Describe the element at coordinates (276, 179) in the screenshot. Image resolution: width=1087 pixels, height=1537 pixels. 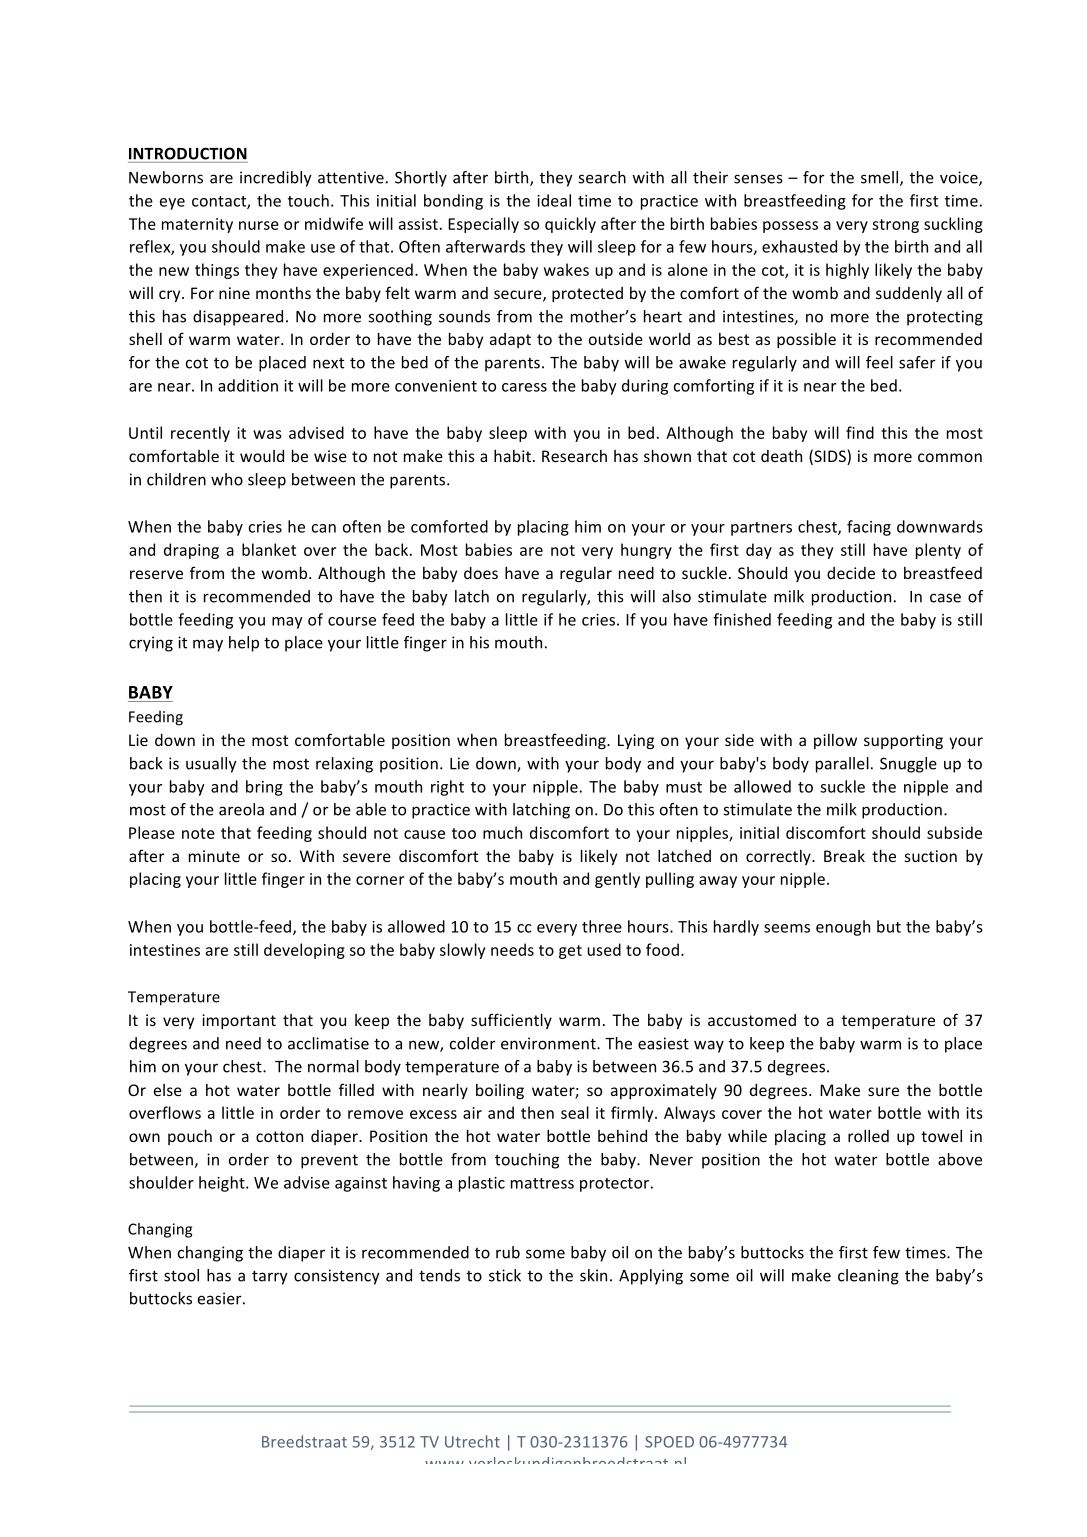
I see `incredibly` at that location.
